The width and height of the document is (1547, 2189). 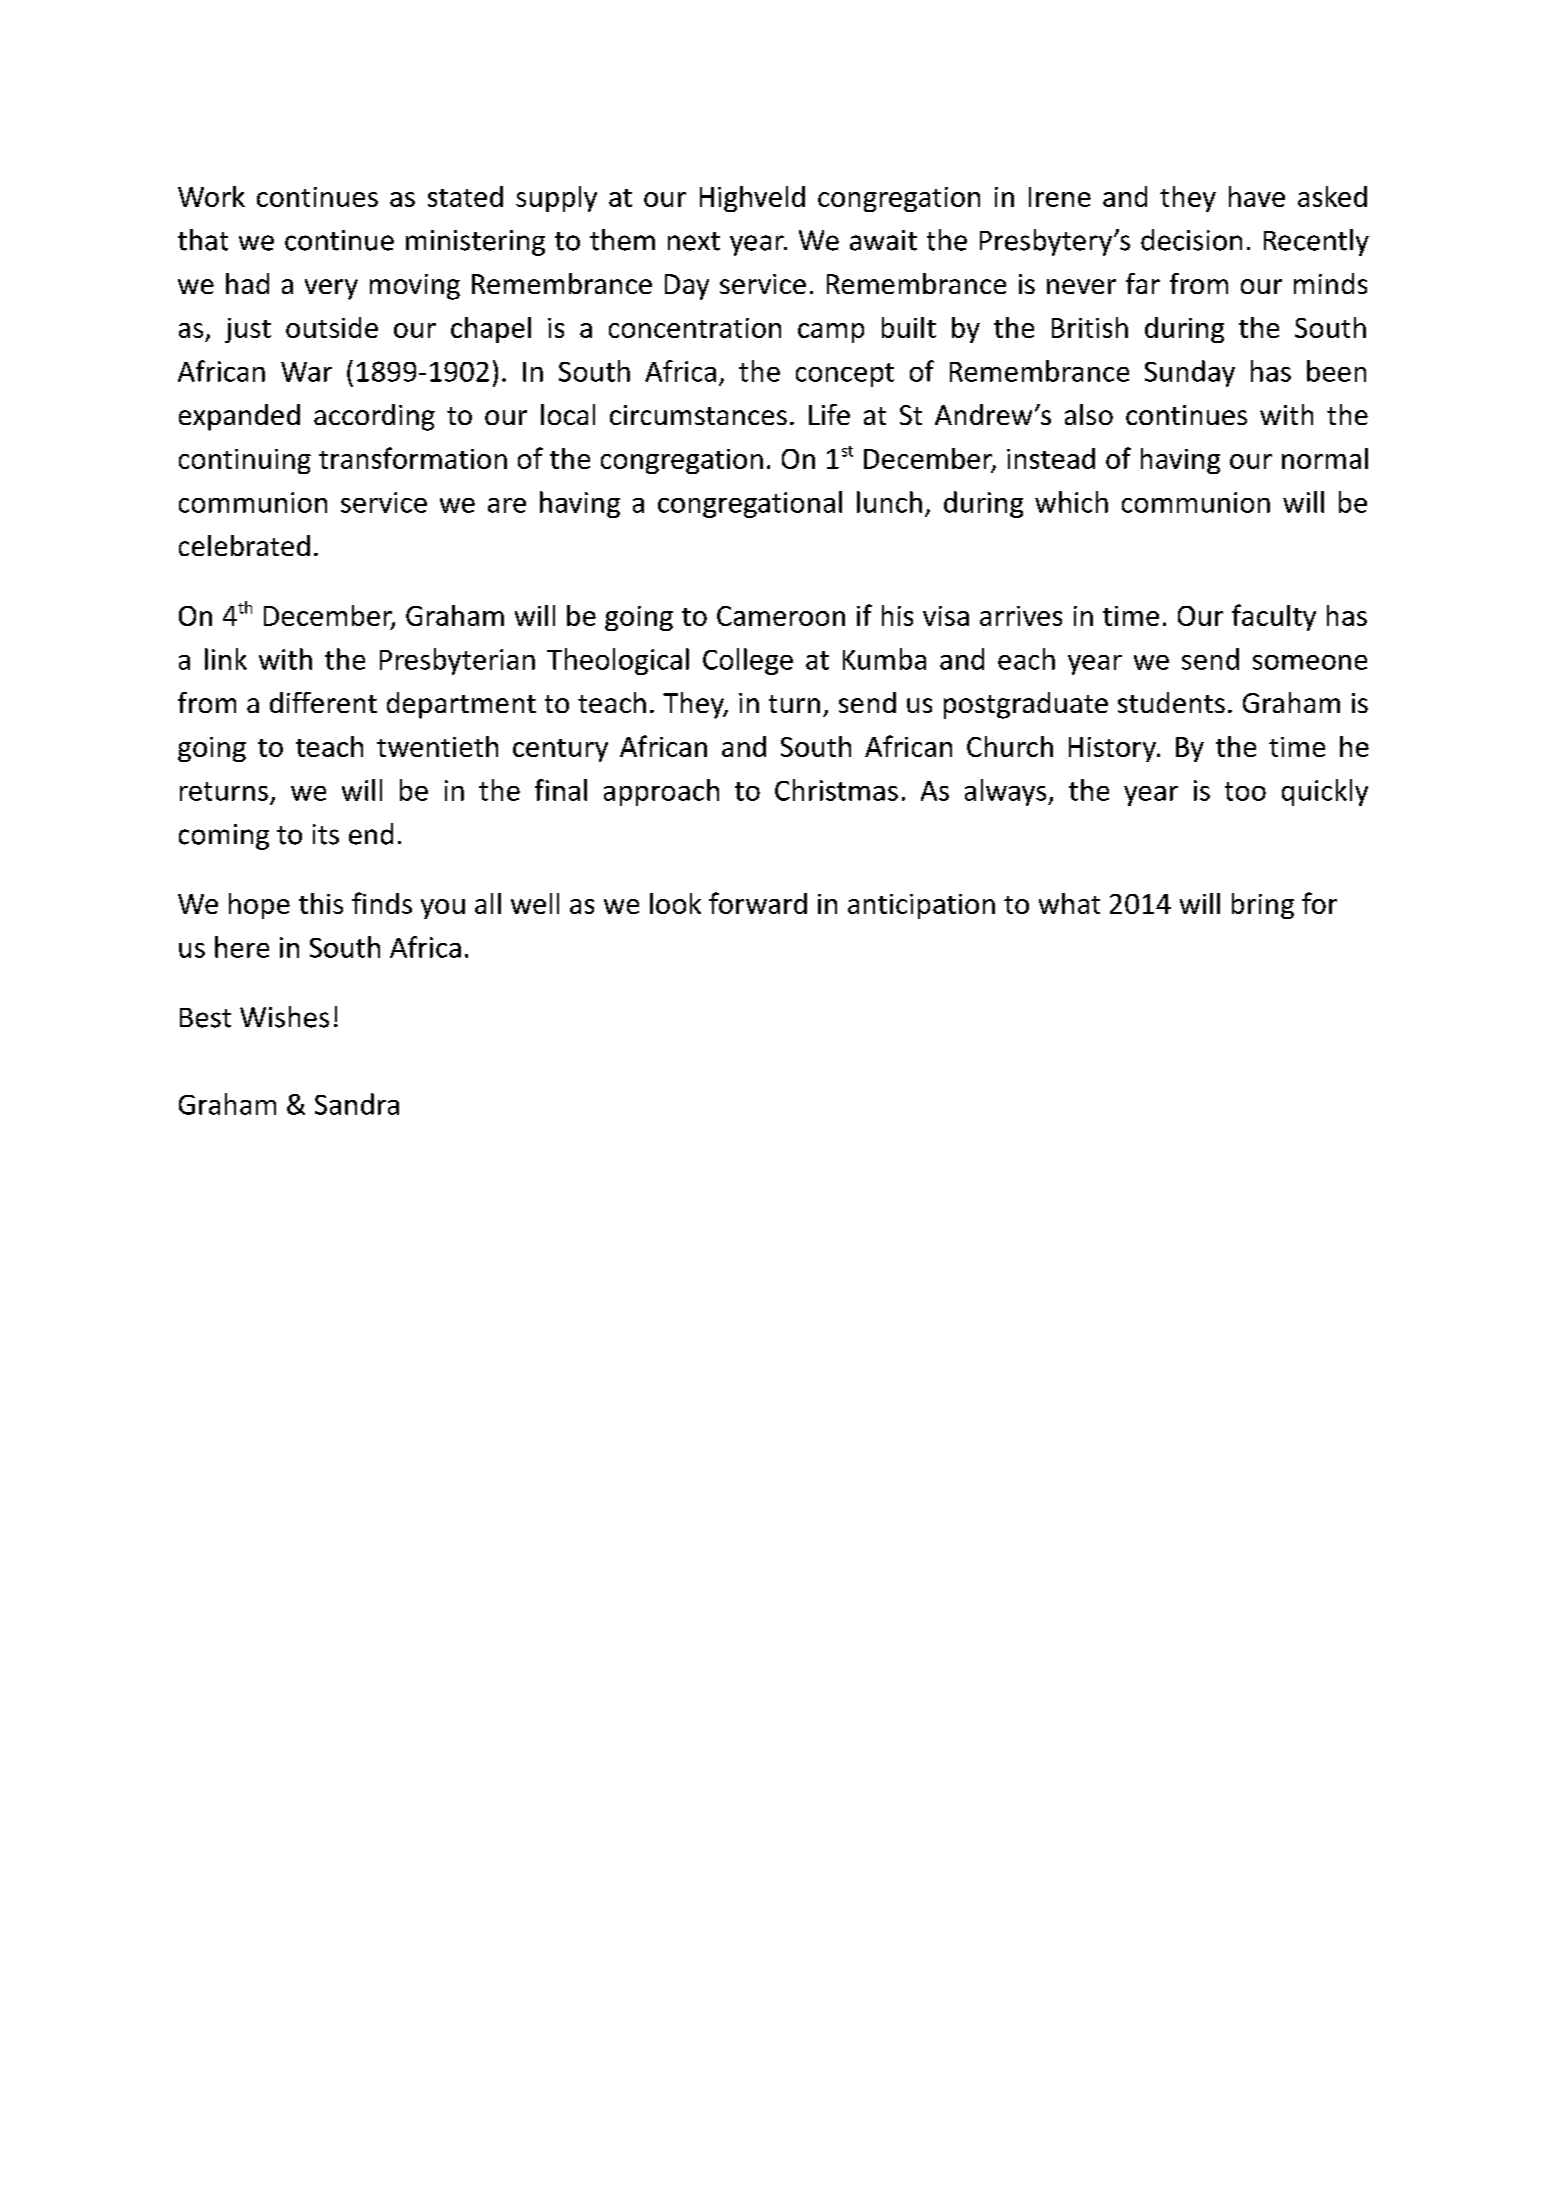 I want to click on next, so click(x=694, y=241).
